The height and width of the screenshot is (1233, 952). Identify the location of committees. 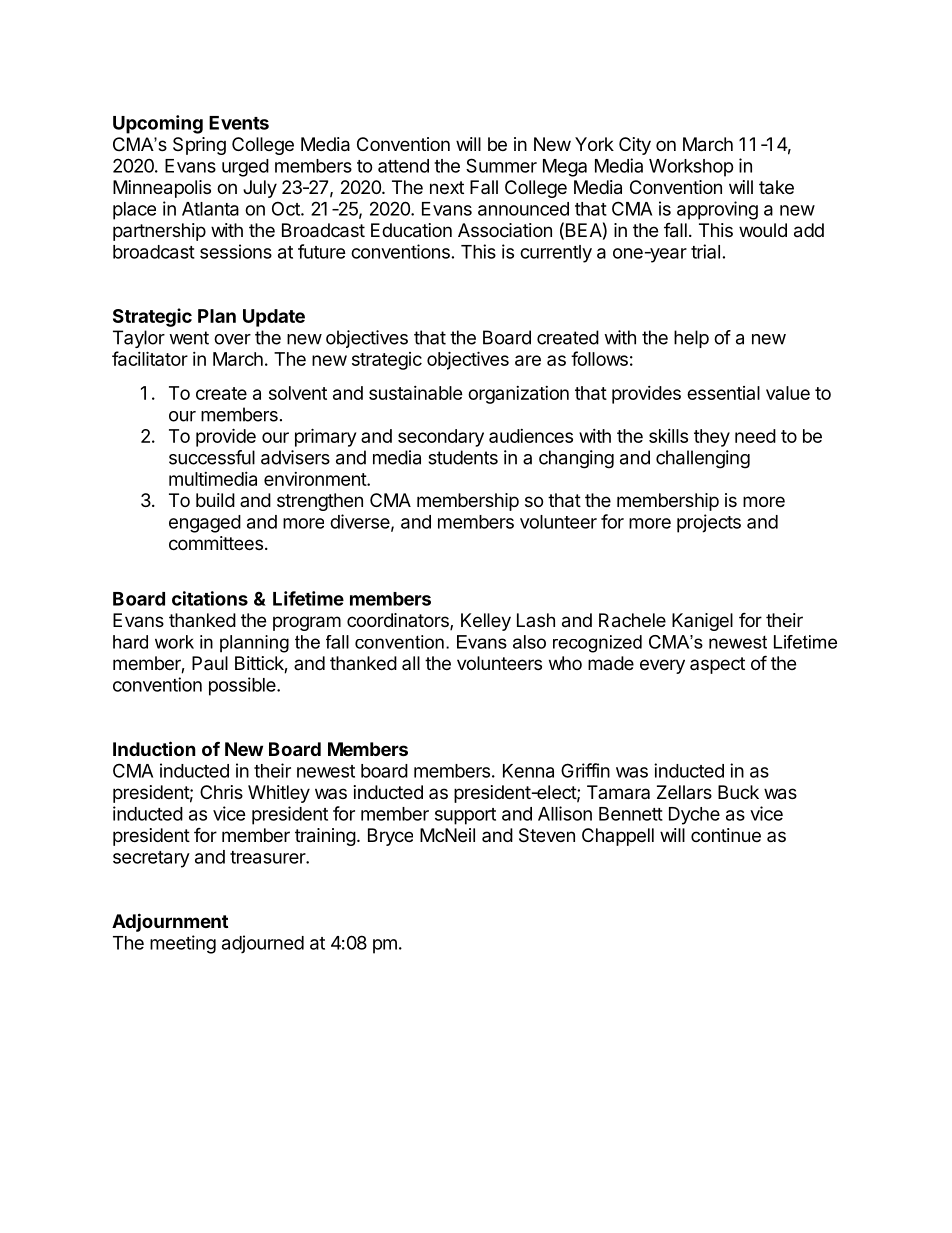
(216, 543).
